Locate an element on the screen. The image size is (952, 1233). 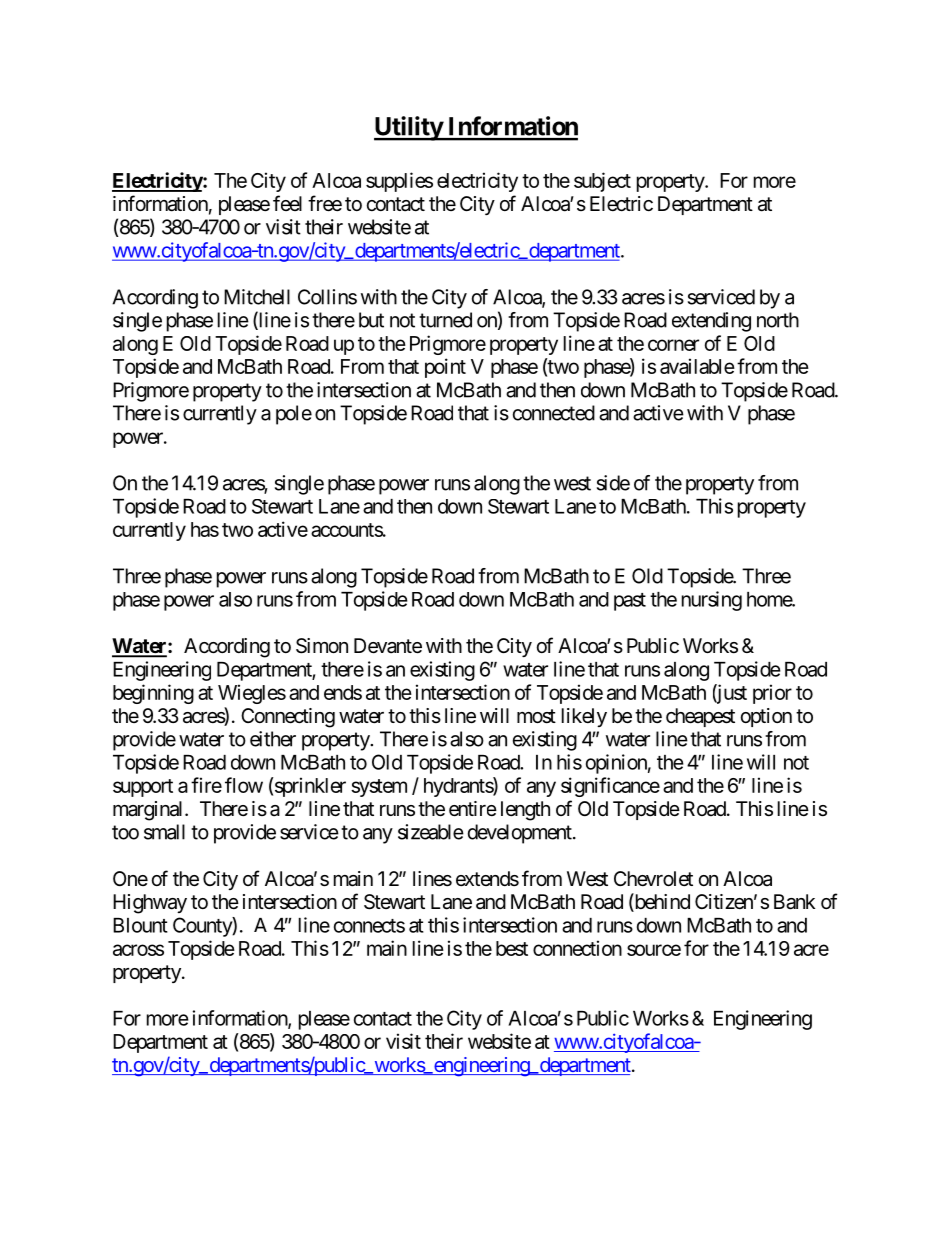
connected is located at coordinates (554, 413).
